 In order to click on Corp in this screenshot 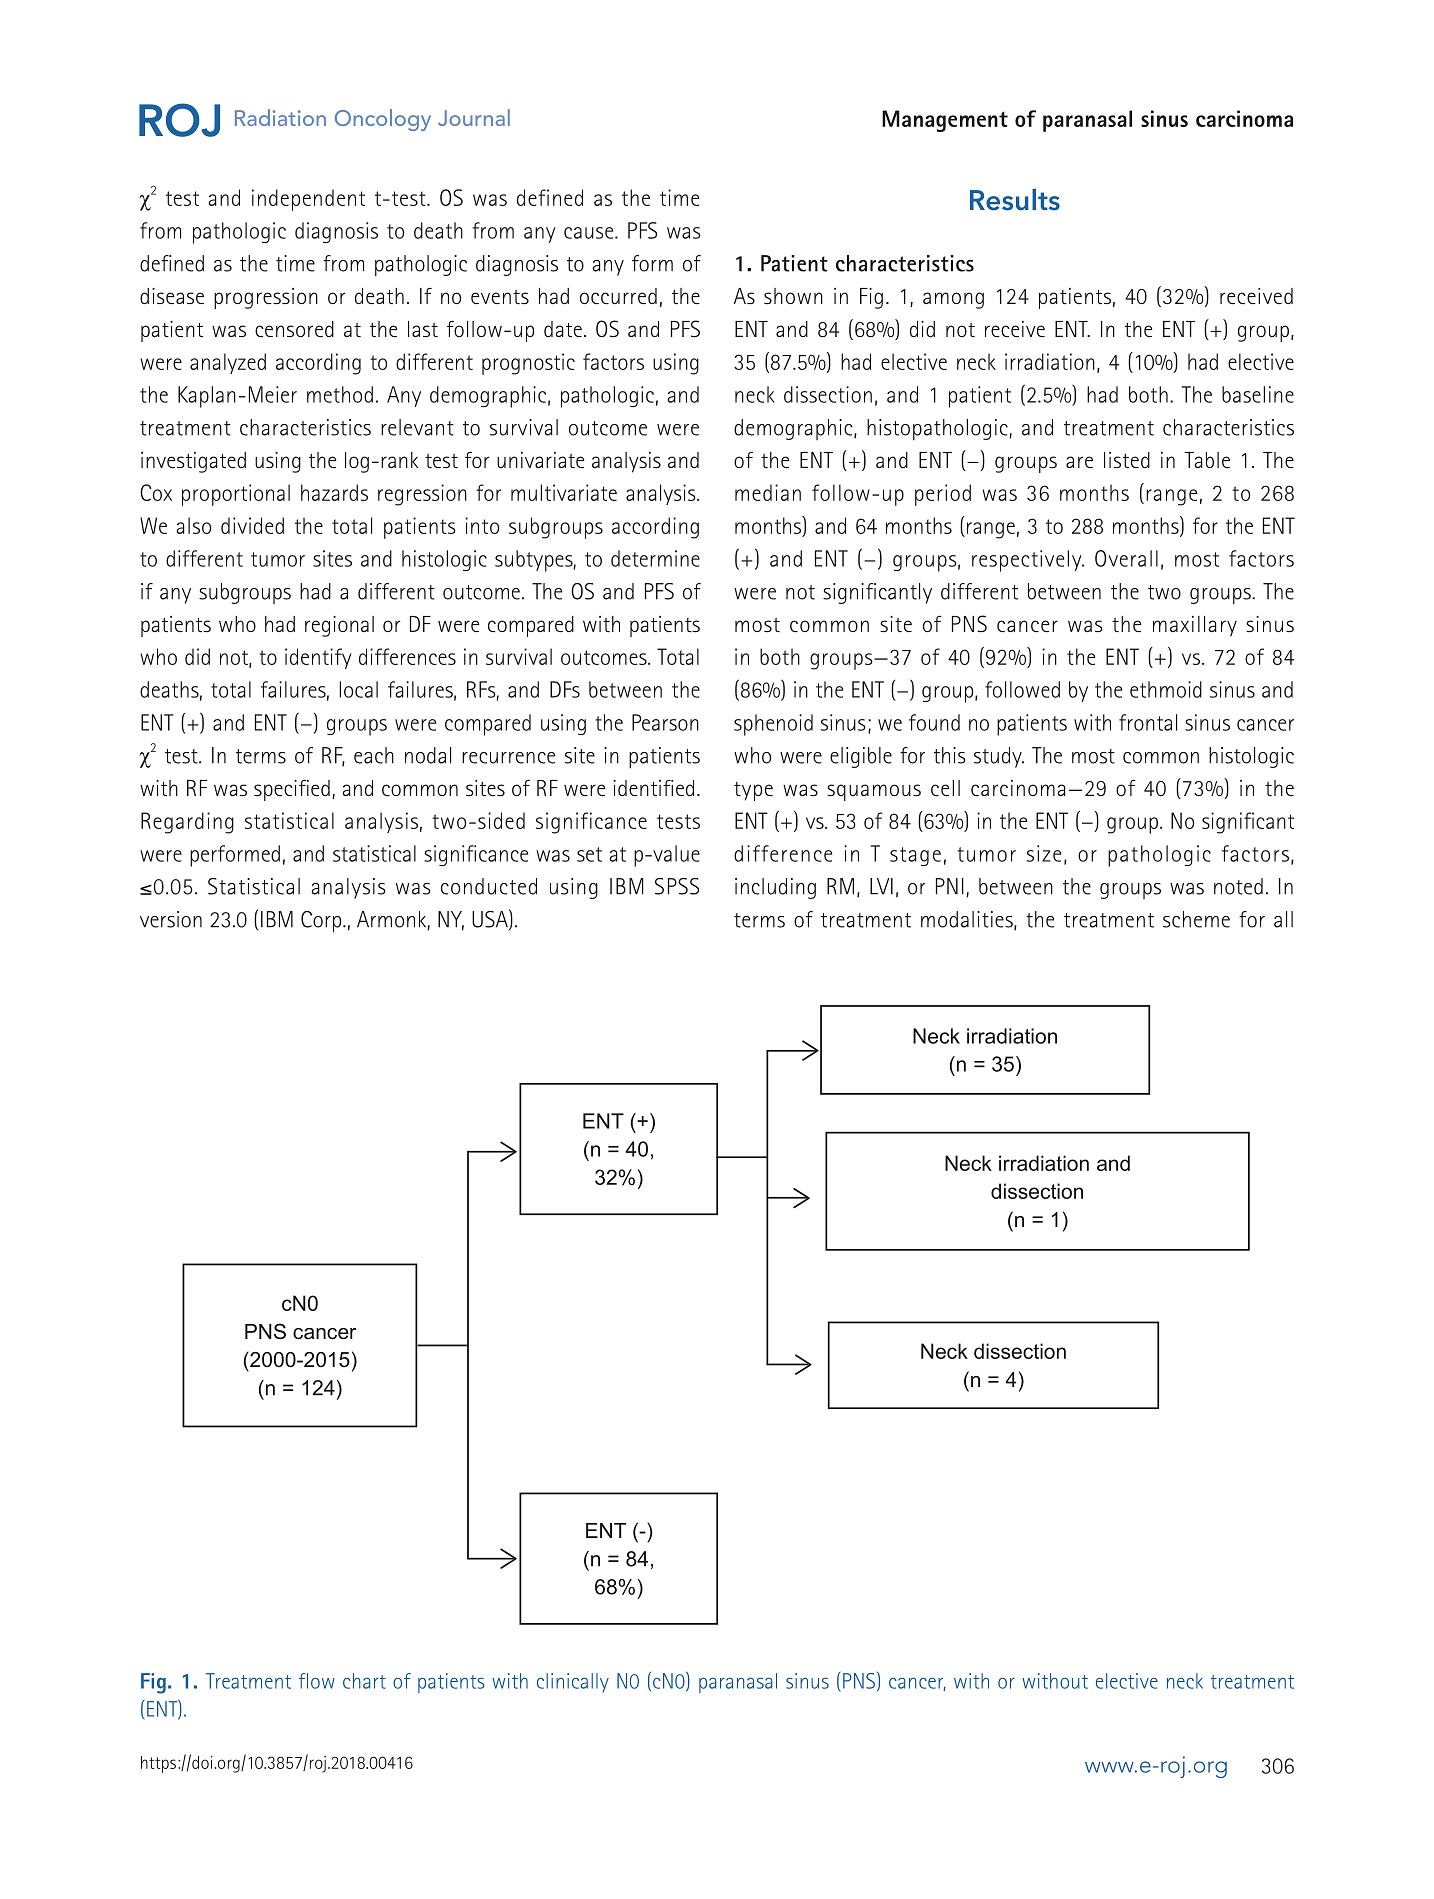, I will do `click(322, 922)`.
